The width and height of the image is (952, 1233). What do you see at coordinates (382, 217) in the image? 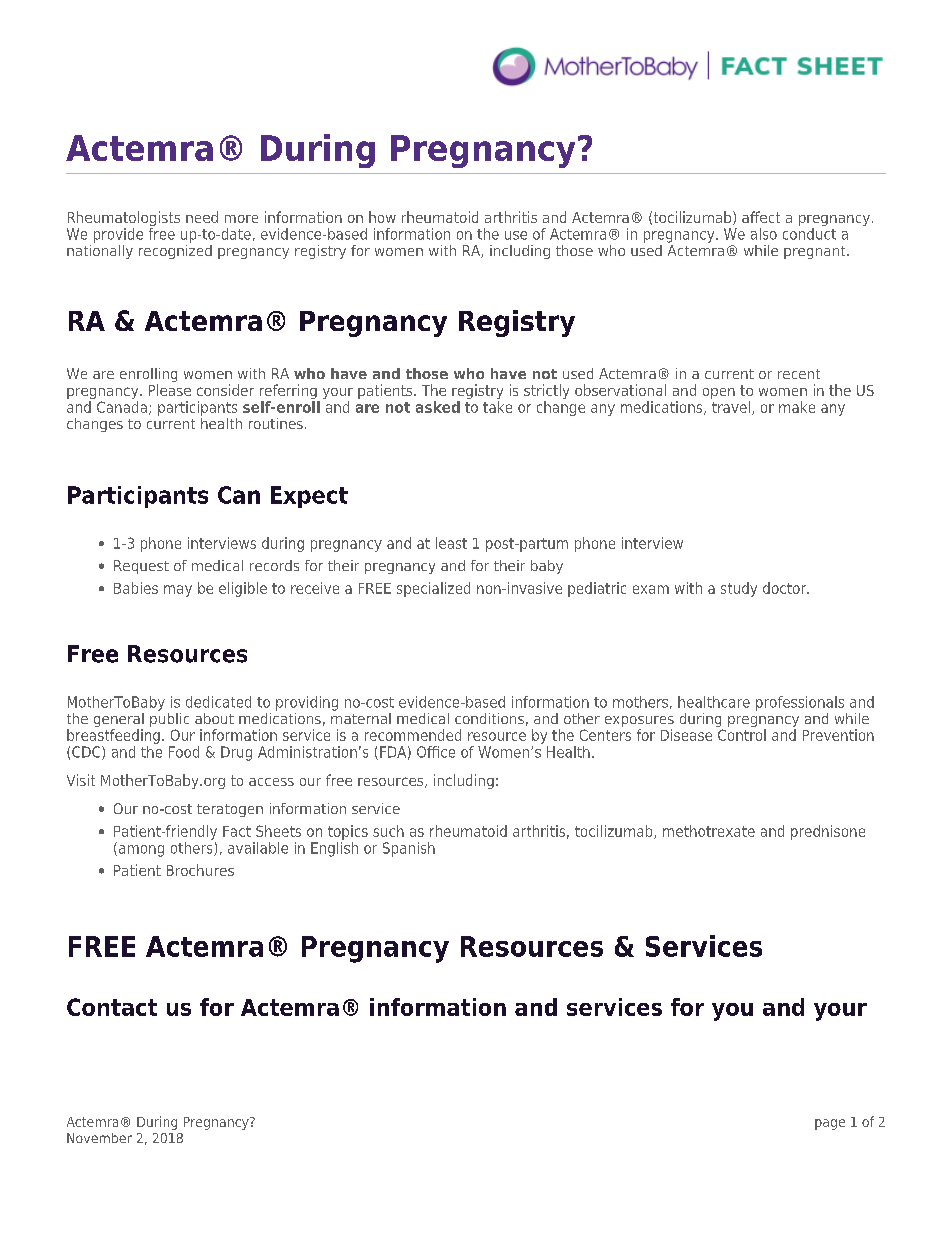
I see `how` at bounding box center [382, 217].
